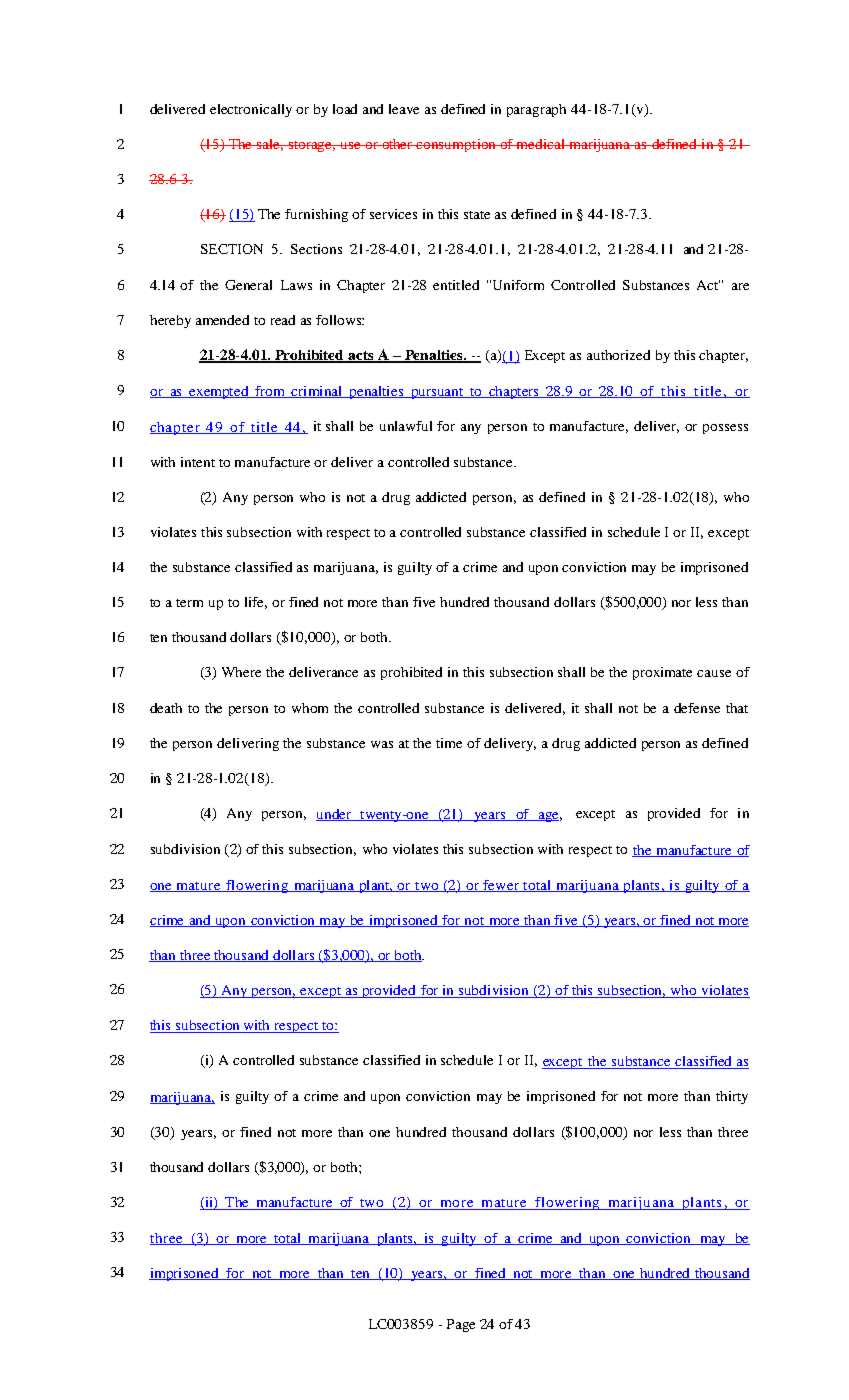 This image has width=849, height=1400. What do you see at coordinates (406, 426) in the image?
I see `unlawful` at bounding box center [406, 426].
